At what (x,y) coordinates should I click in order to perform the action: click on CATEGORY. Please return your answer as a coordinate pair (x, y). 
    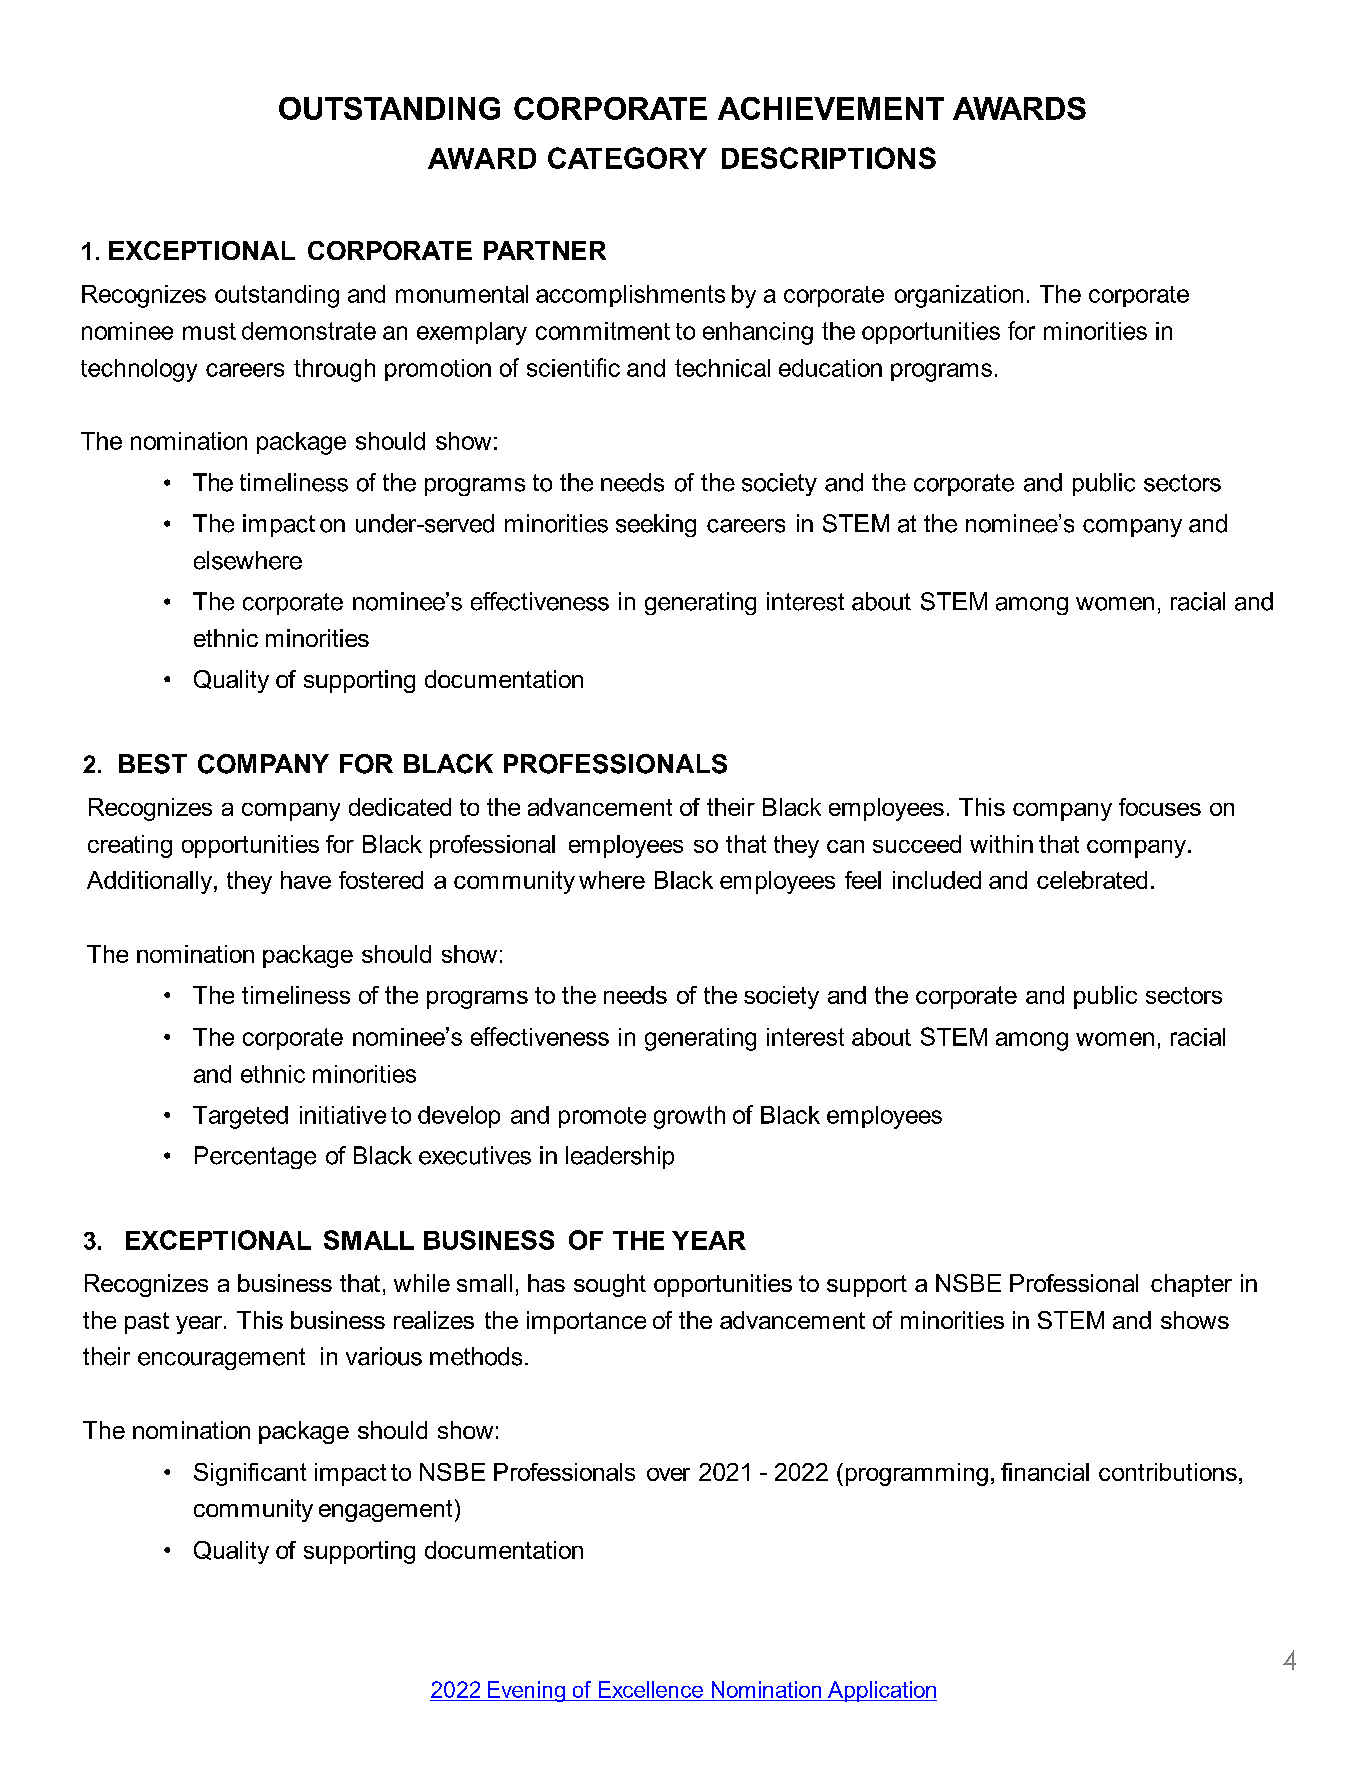
    Looking at the image, I should click on (627, 158).
